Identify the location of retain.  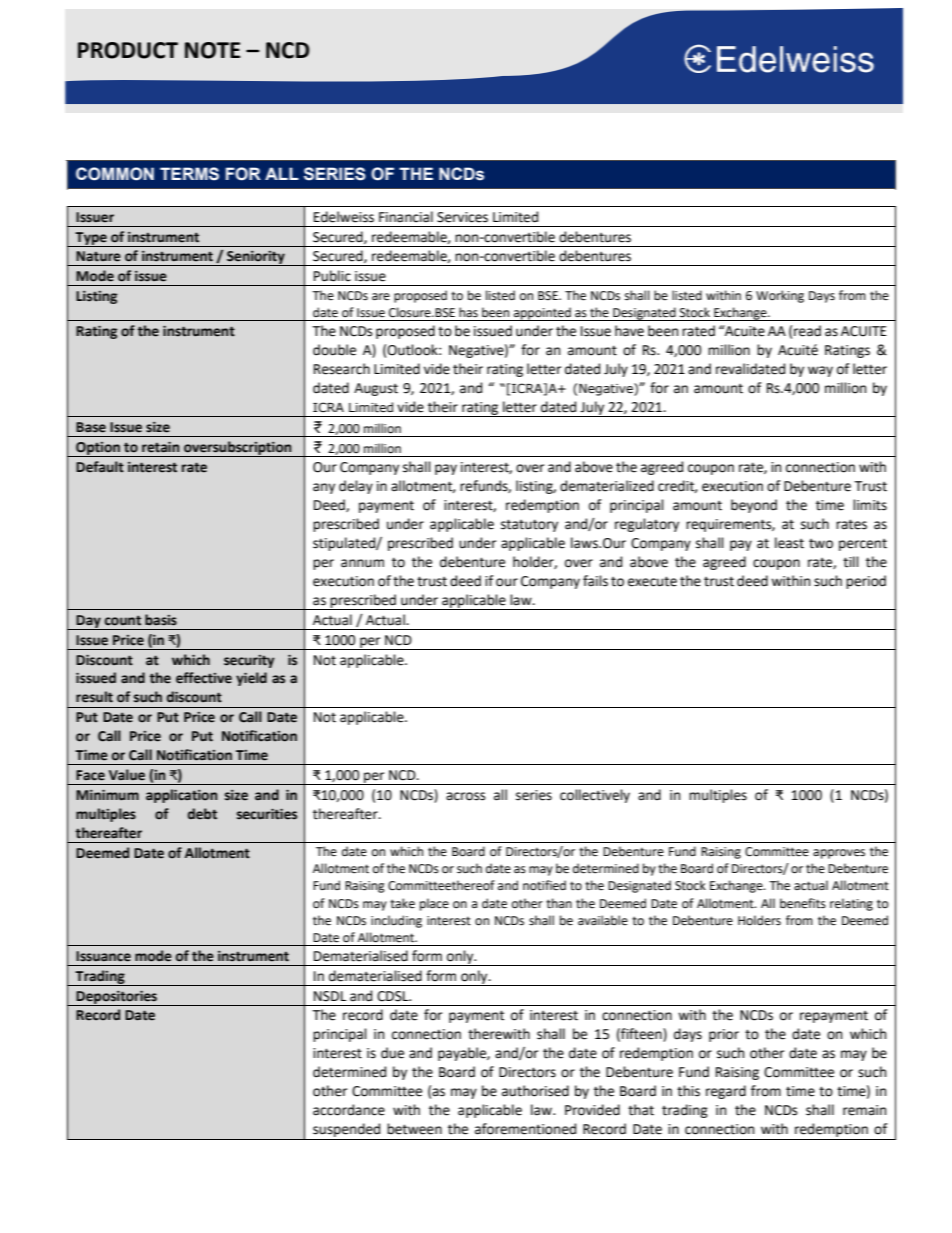
(160, 447).
